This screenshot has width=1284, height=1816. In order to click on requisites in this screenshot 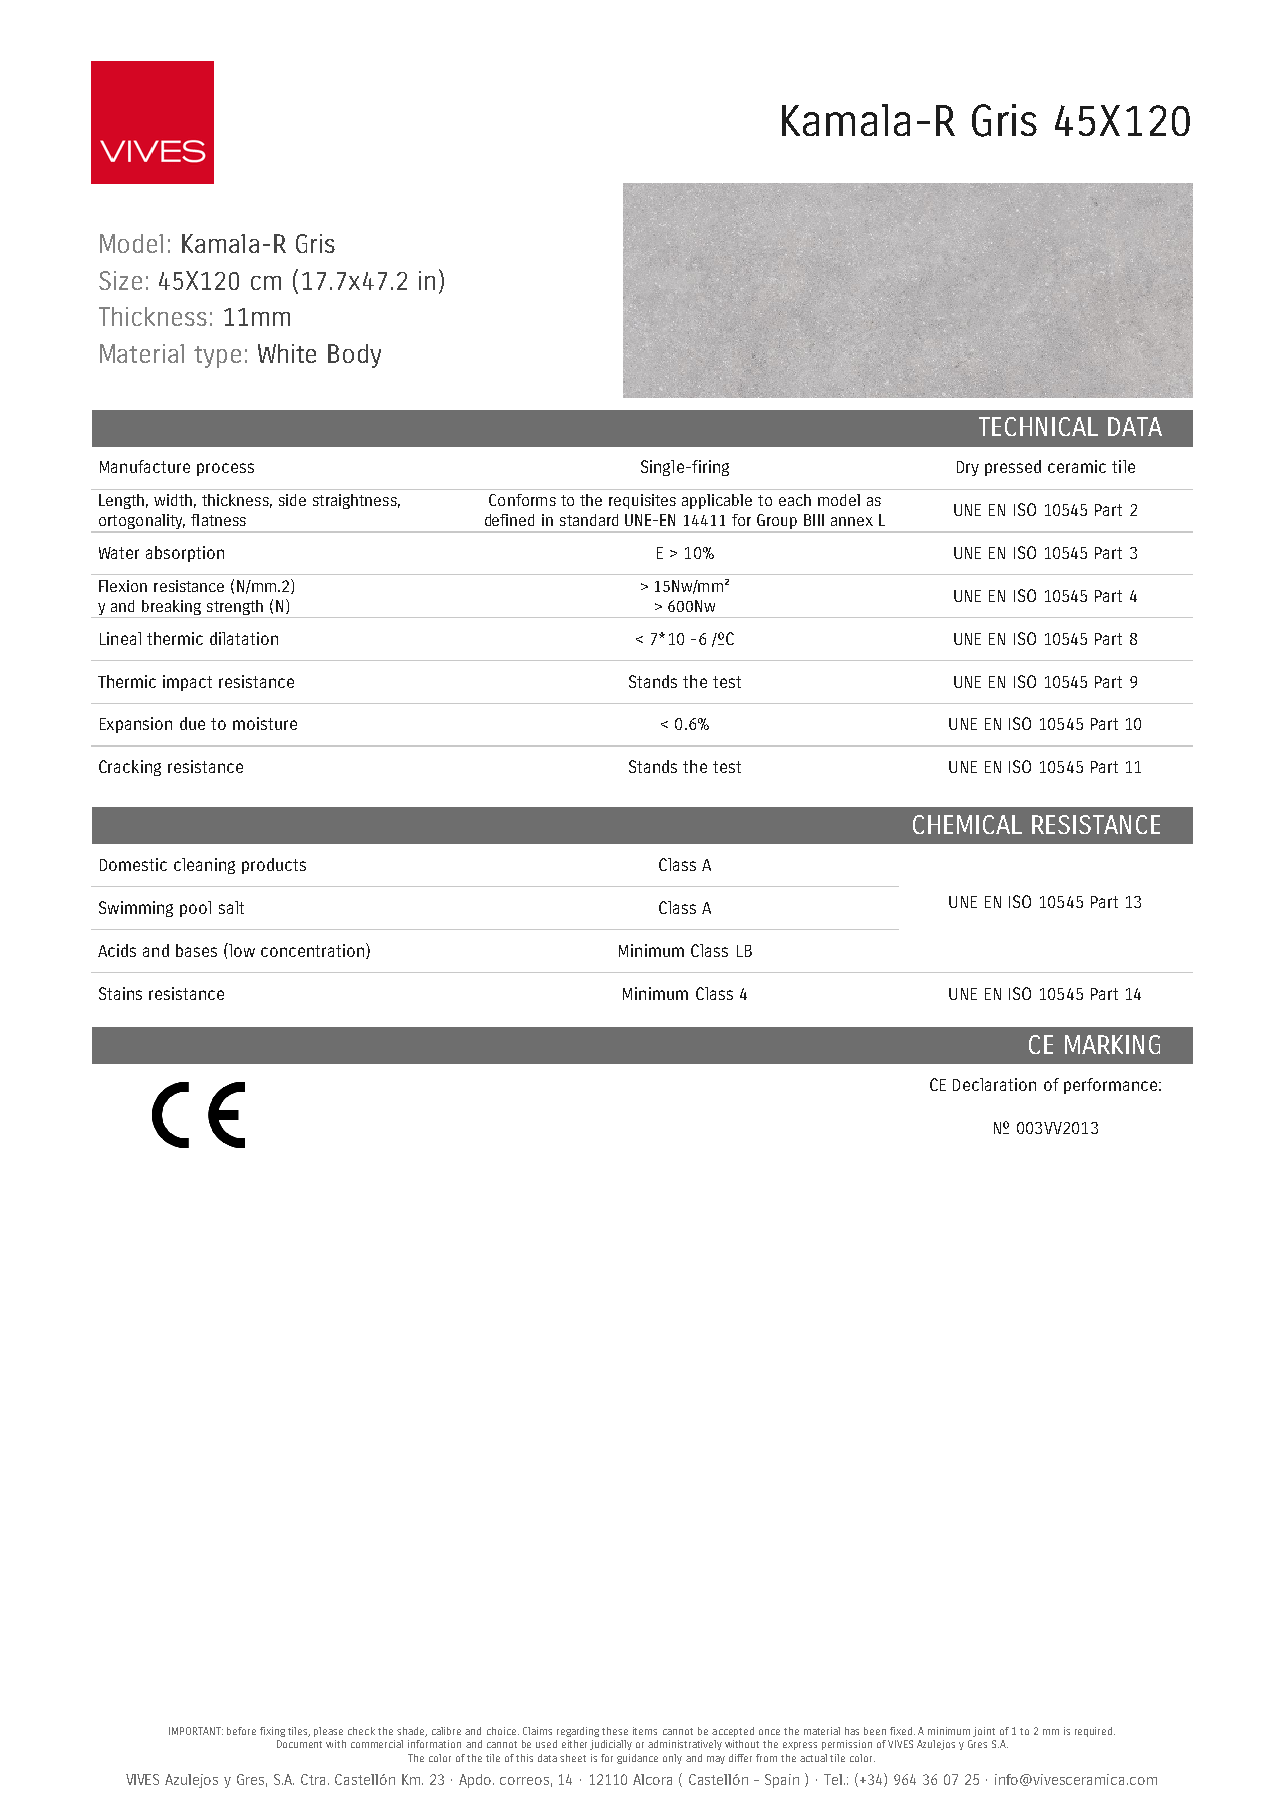, I will do `click(642, 501)`.
